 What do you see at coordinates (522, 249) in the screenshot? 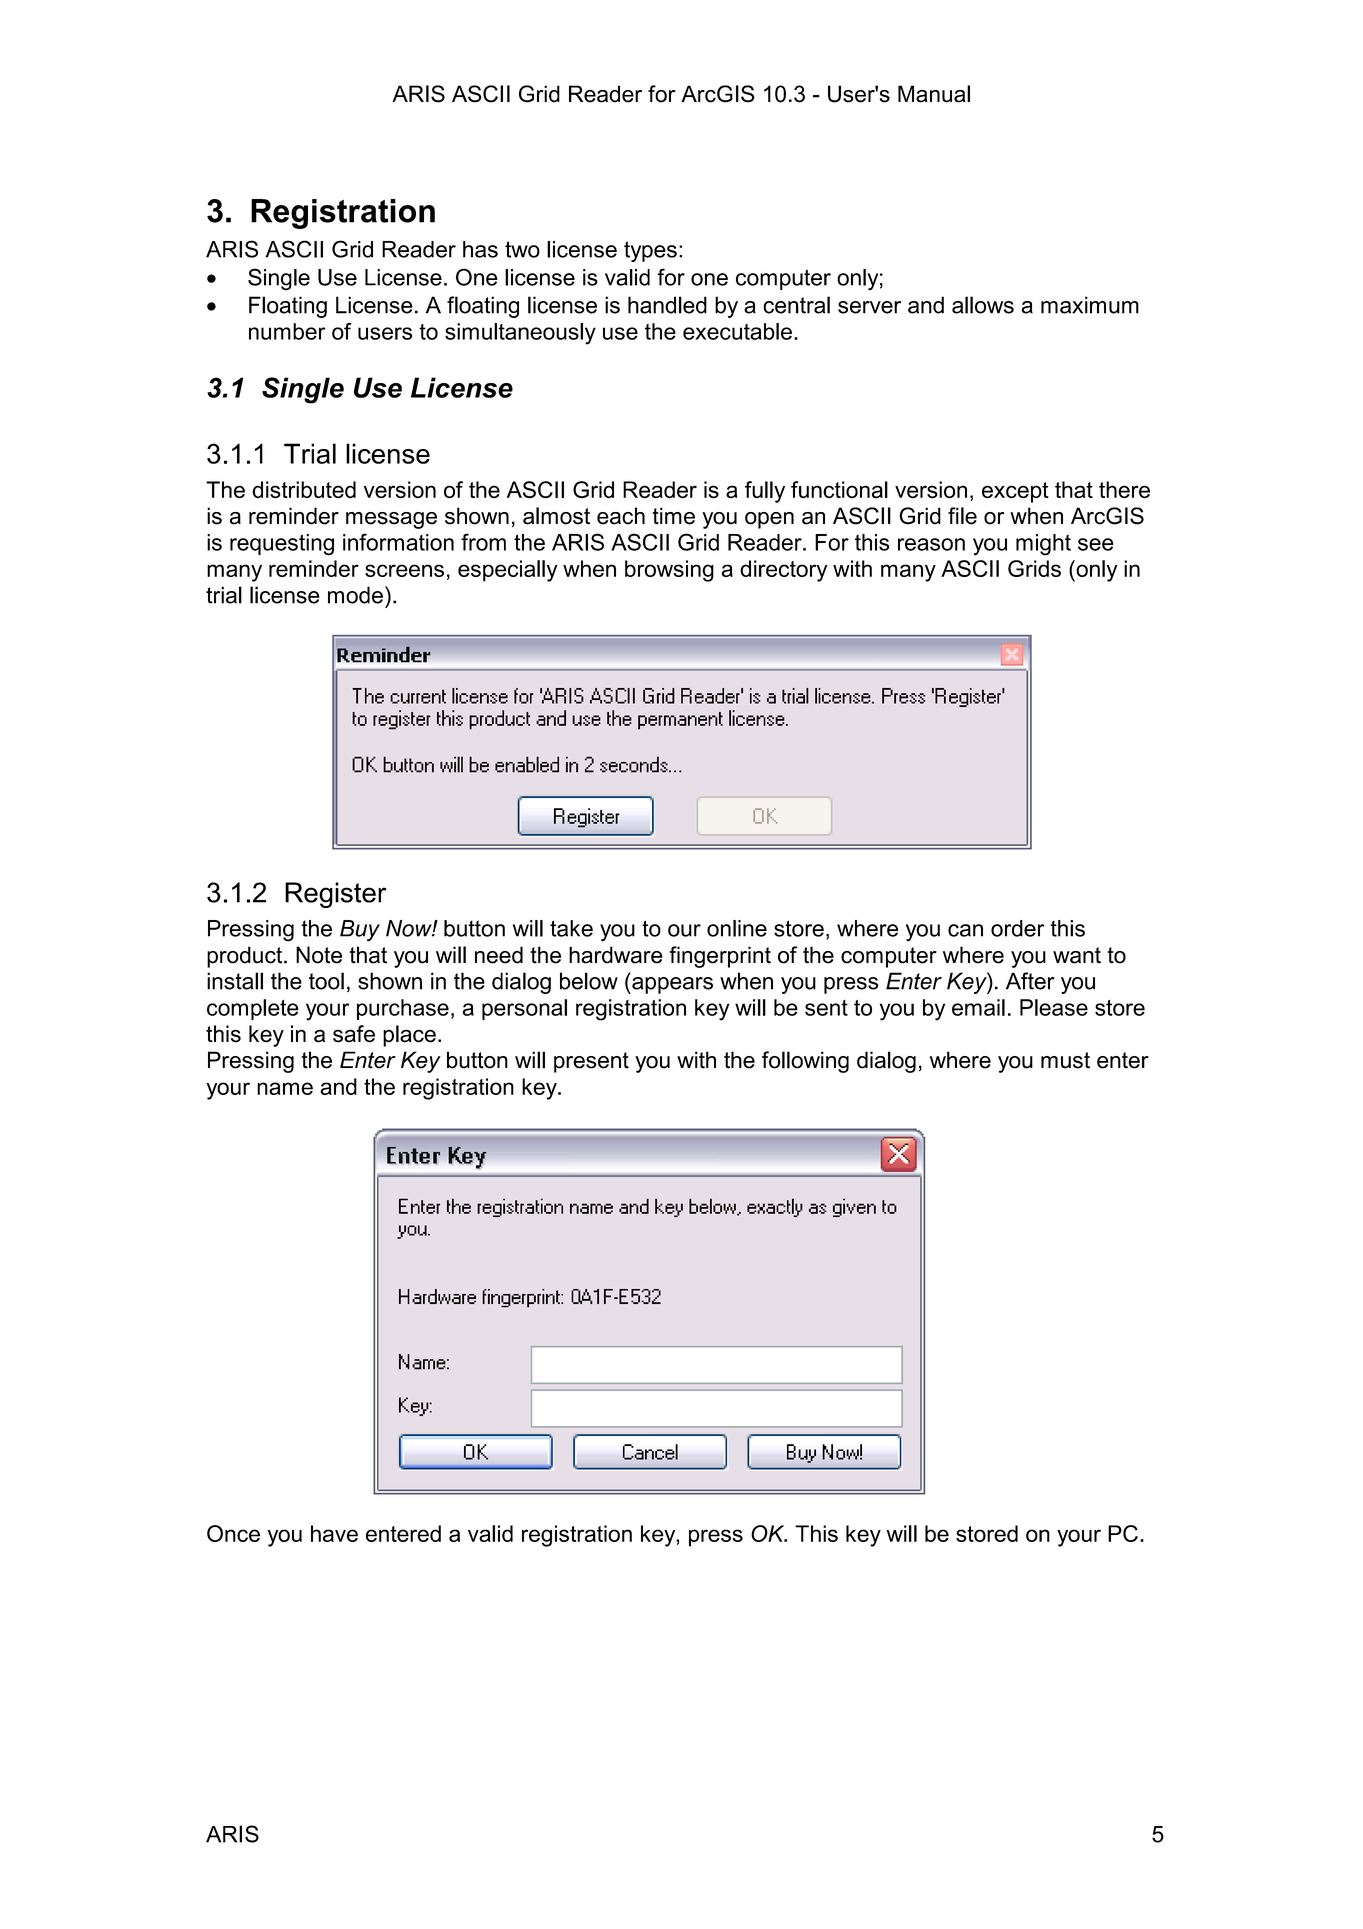
I see `two` at bounding box center [522, 249].
